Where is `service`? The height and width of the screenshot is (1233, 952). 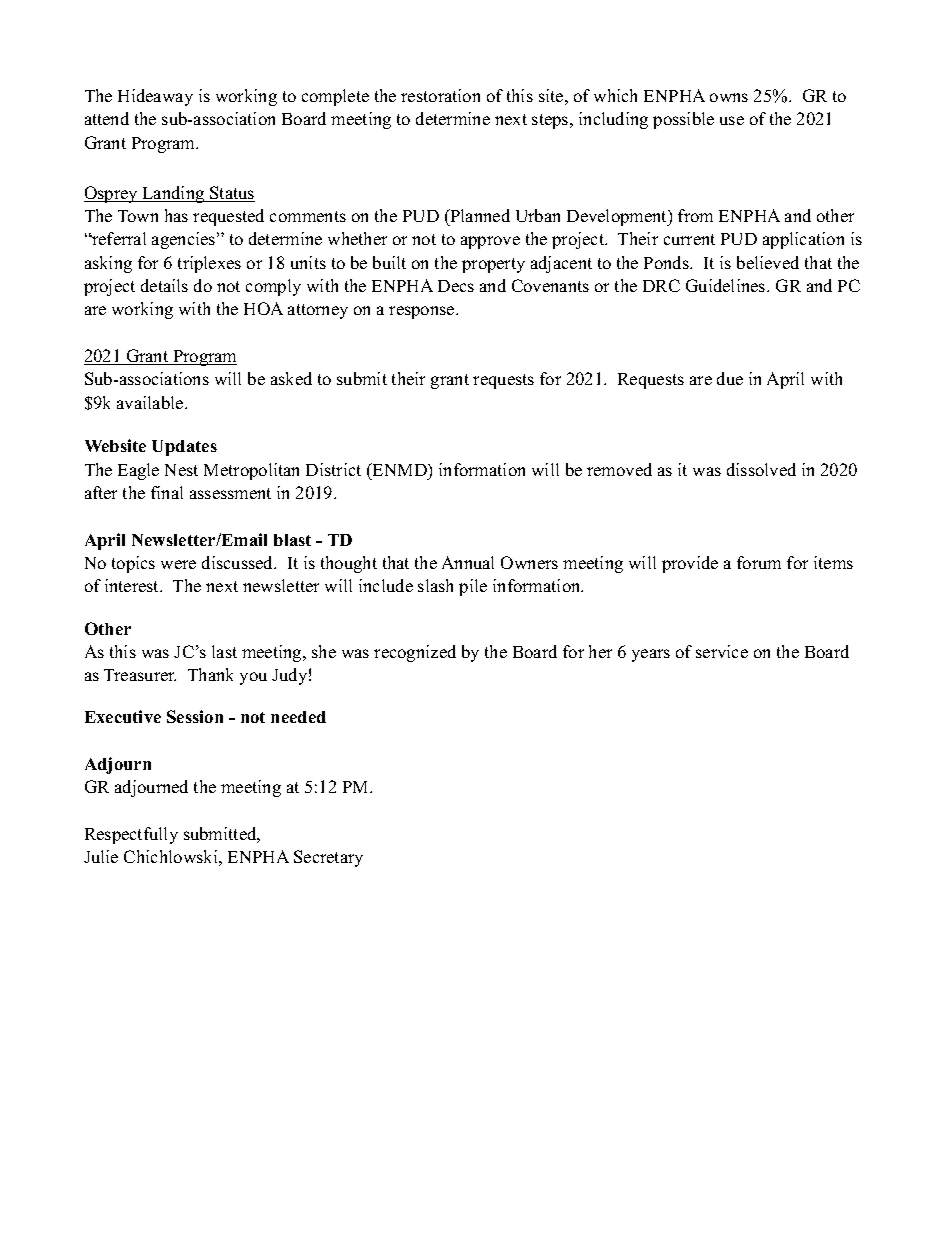
service is located at coordinates (722, 651).
